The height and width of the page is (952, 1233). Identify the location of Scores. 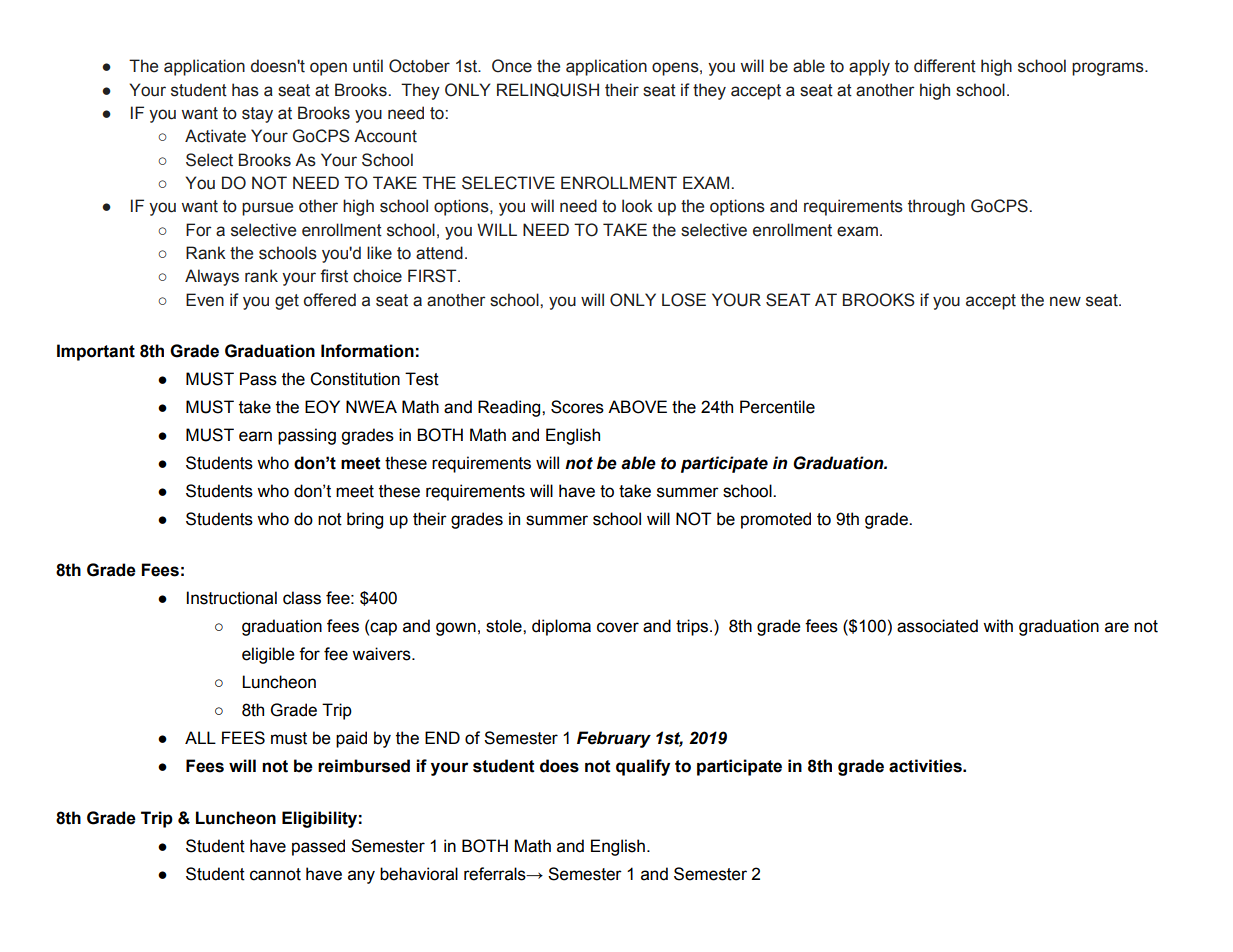
(577, 407).
